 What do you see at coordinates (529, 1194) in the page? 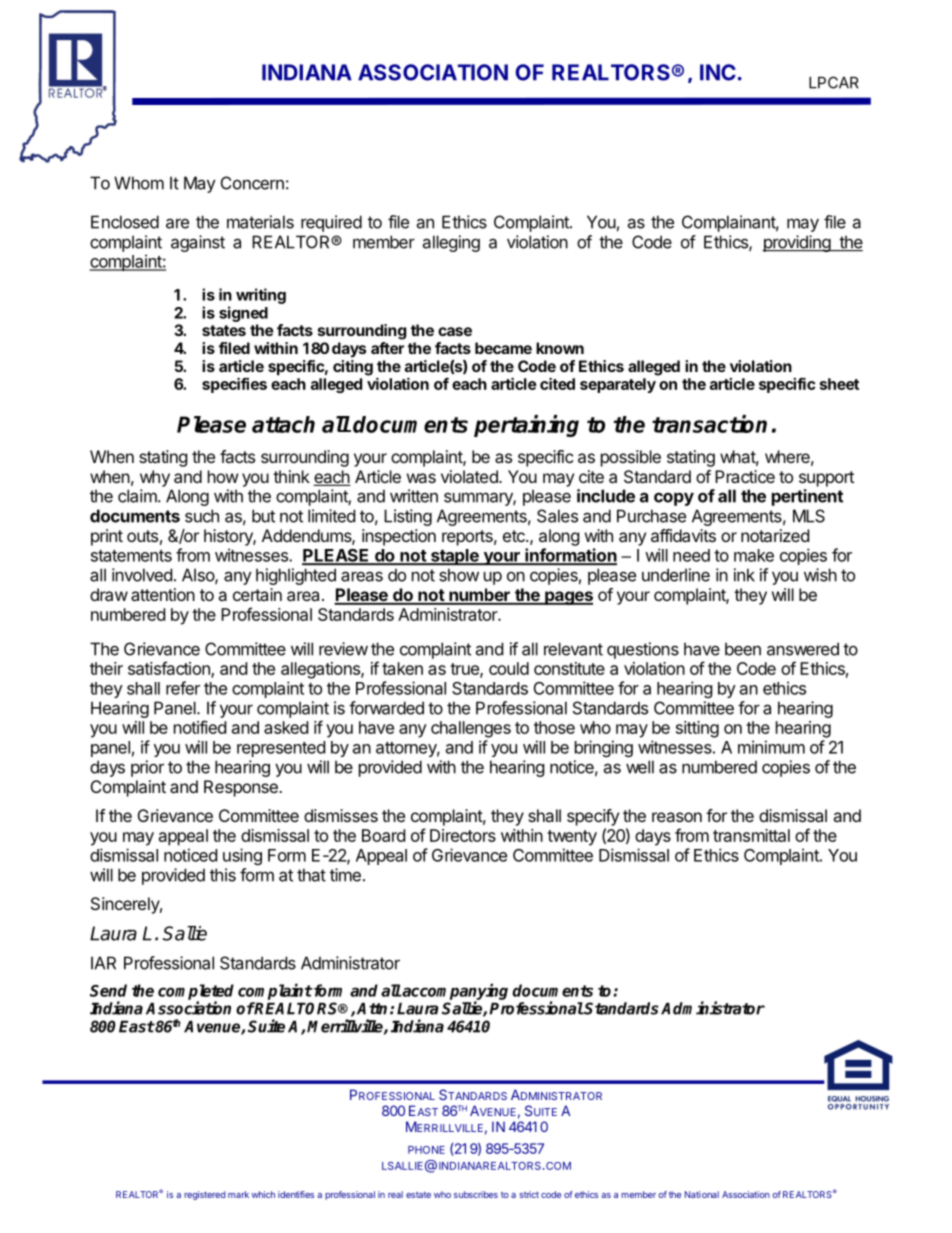
I see `strict` at bounding box center [529, 1194].
